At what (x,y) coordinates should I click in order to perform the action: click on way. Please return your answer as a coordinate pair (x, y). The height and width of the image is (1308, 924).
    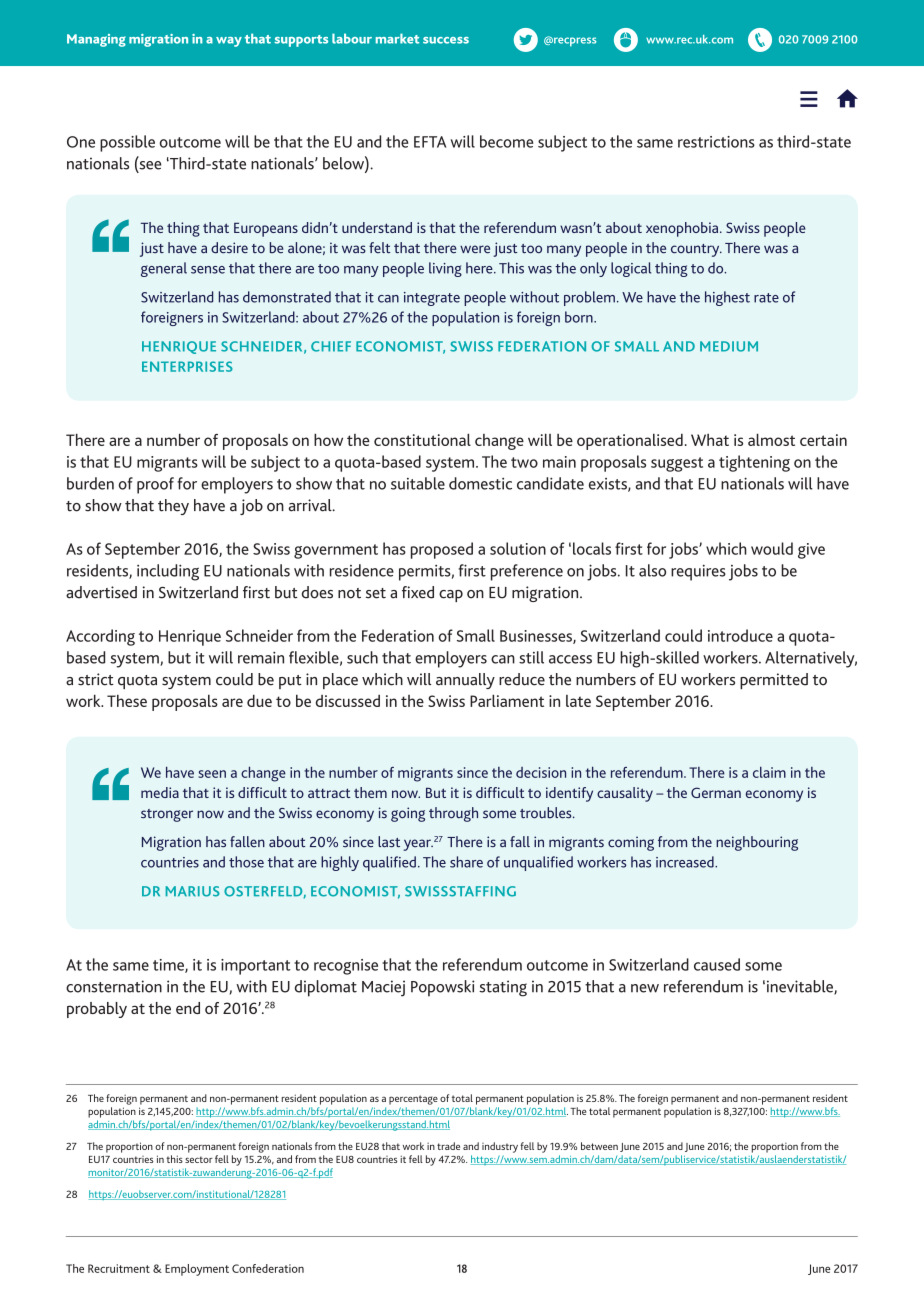
    Looking at the image, I should click on (229, 42).
